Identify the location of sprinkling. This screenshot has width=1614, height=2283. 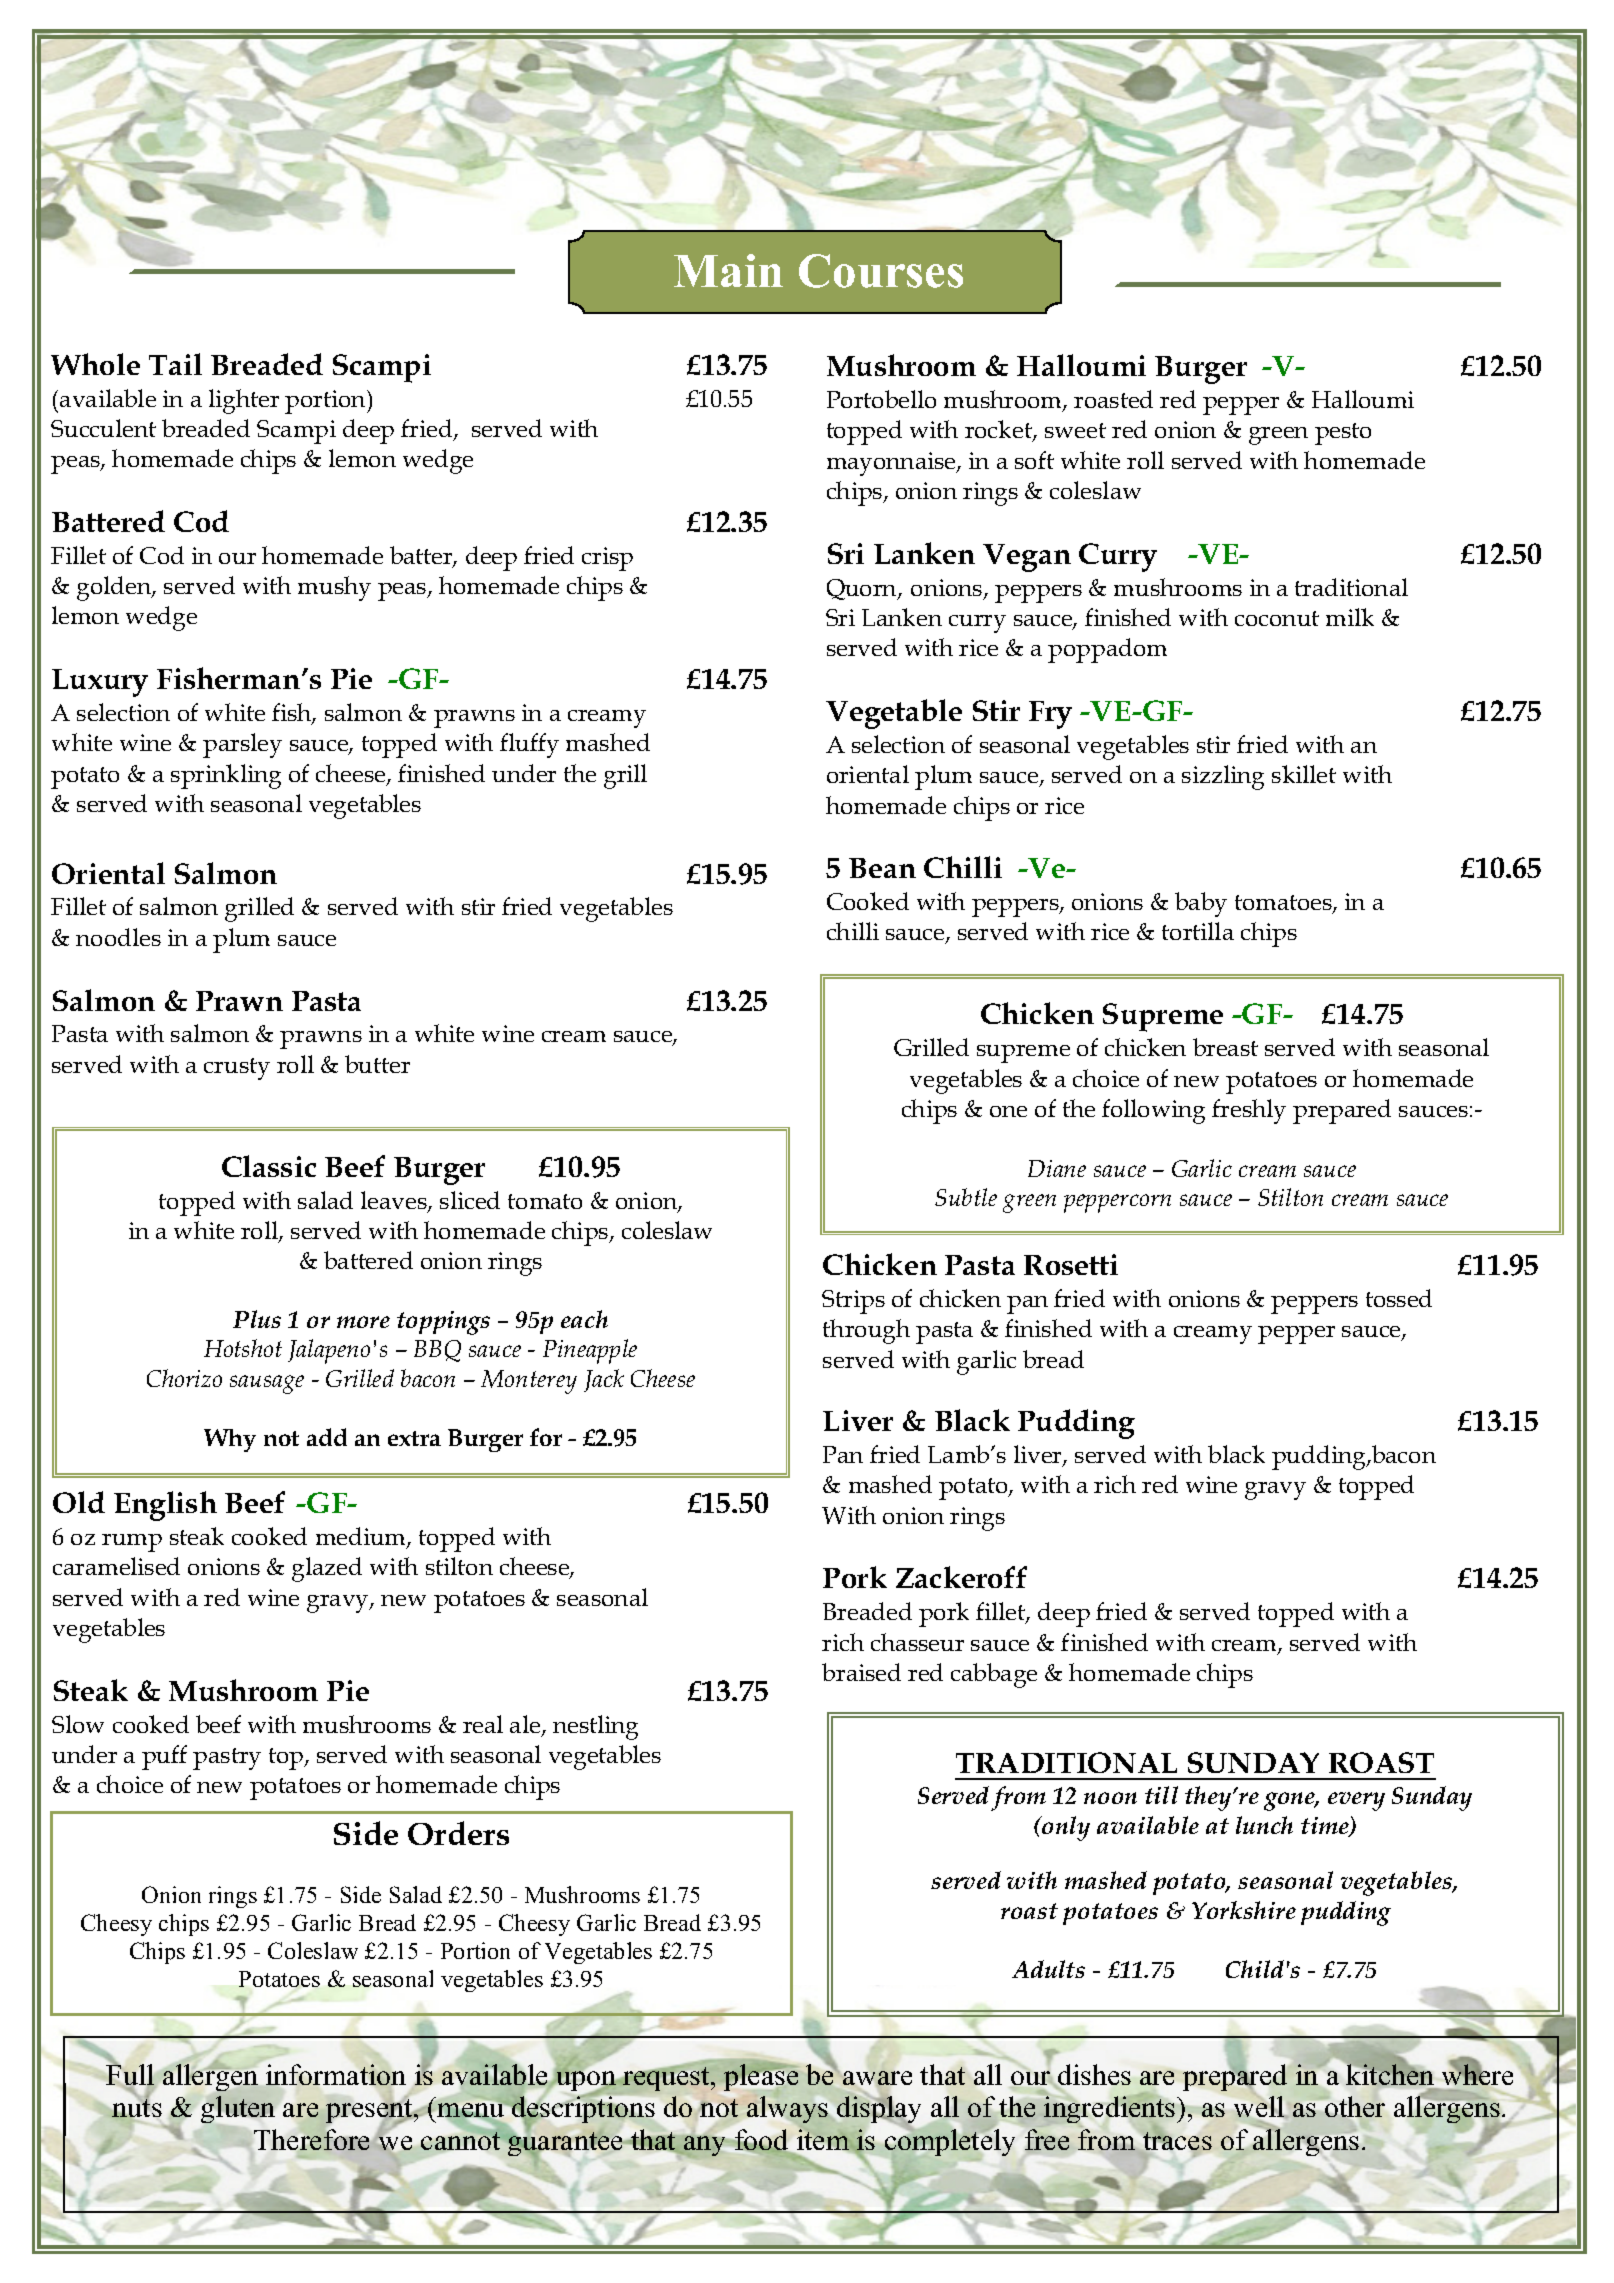
(226, 776).
